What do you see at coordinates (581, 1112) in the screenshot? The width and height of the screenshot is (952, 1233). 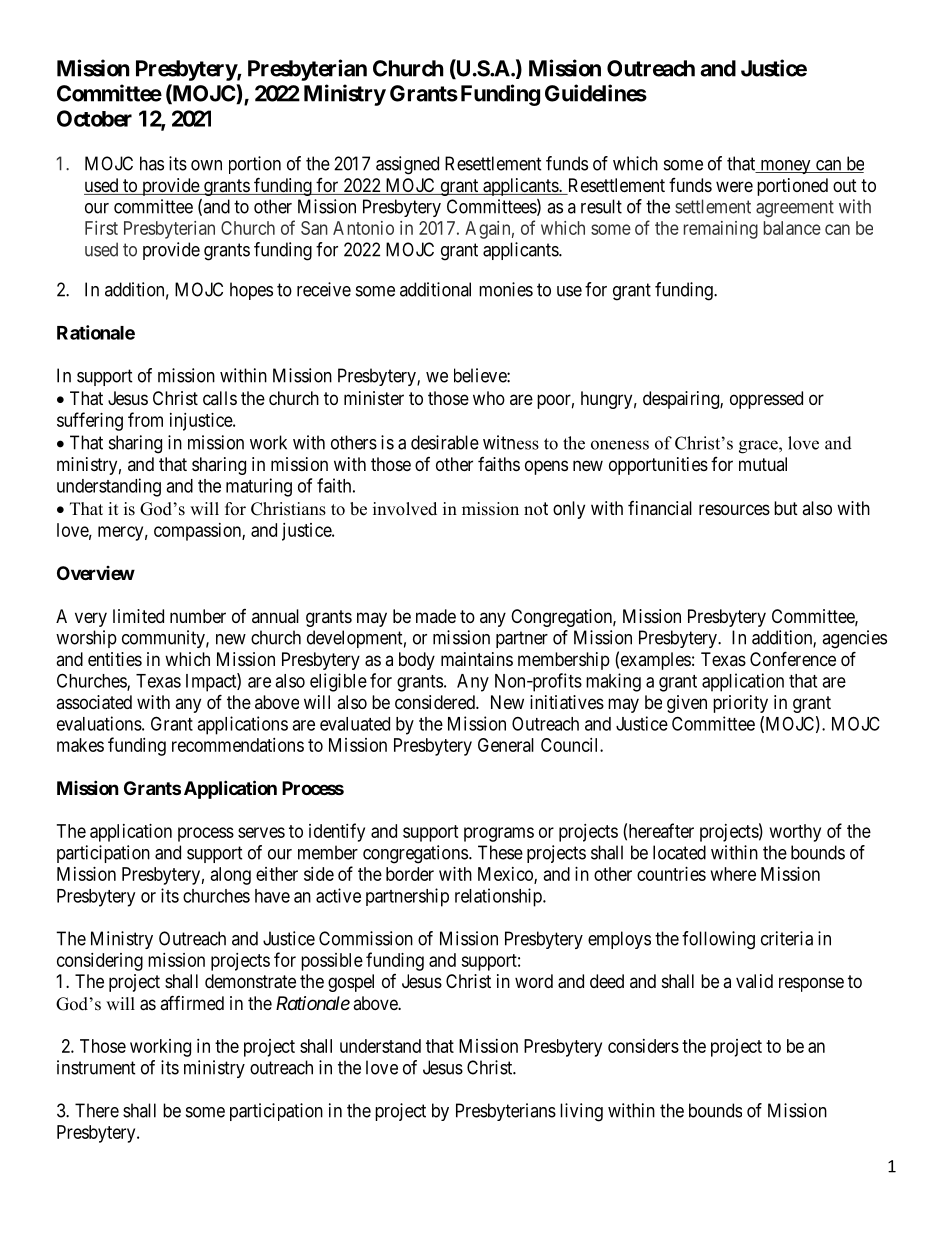 I see `living` at bounding box center [581, 1112].
